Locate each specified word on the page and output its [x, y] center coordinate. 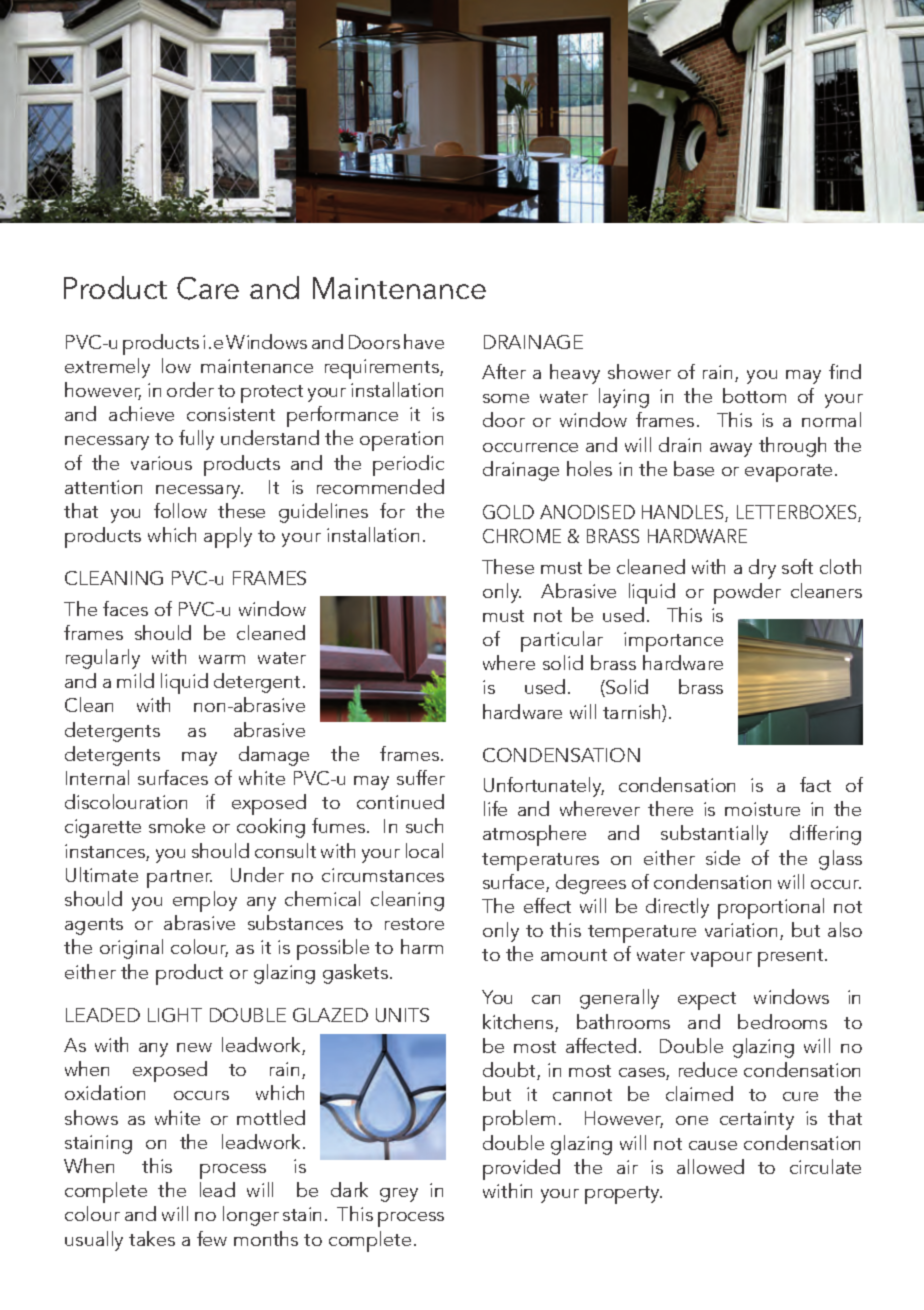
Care [208, 288]
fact [815, 784]
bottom [754, 395]
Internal [97, 777]
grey [399, 1195]
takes [152, 1238]
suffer [421, 777]
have [424, 341]
